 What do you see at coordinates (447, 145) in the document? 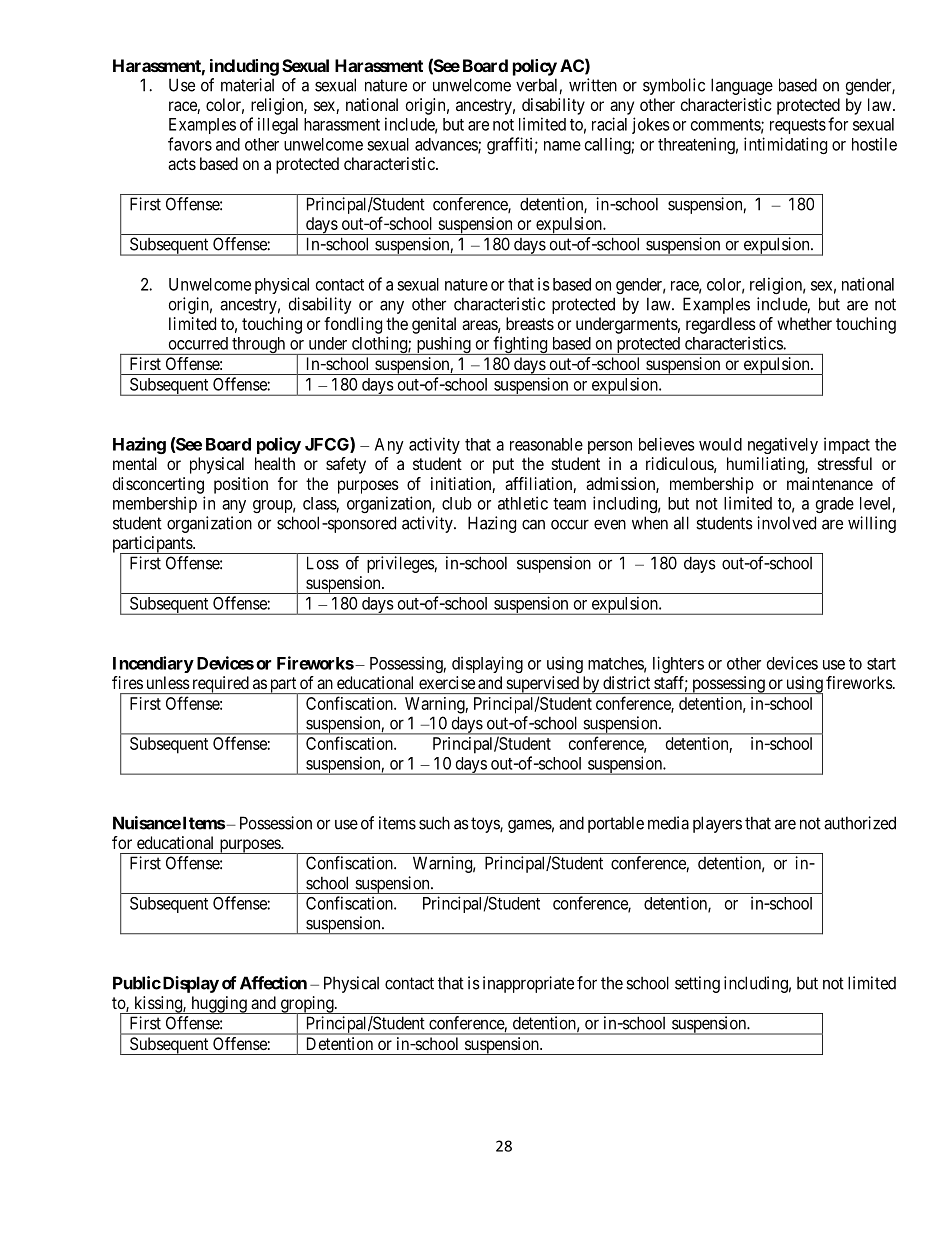
I see `advances` at bounding box center [447, 145].
